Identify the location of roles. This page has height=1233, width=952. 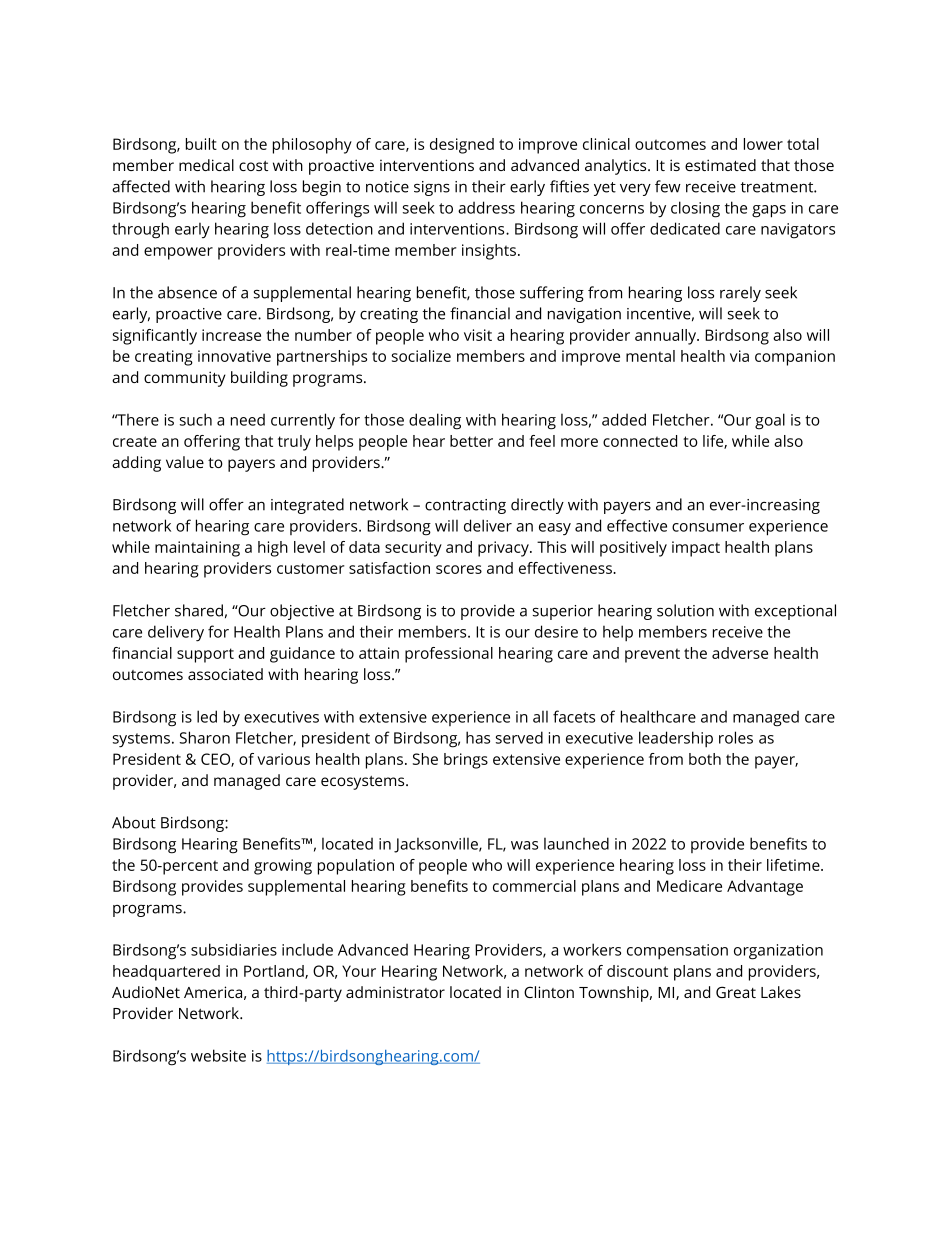
(736, 737).
